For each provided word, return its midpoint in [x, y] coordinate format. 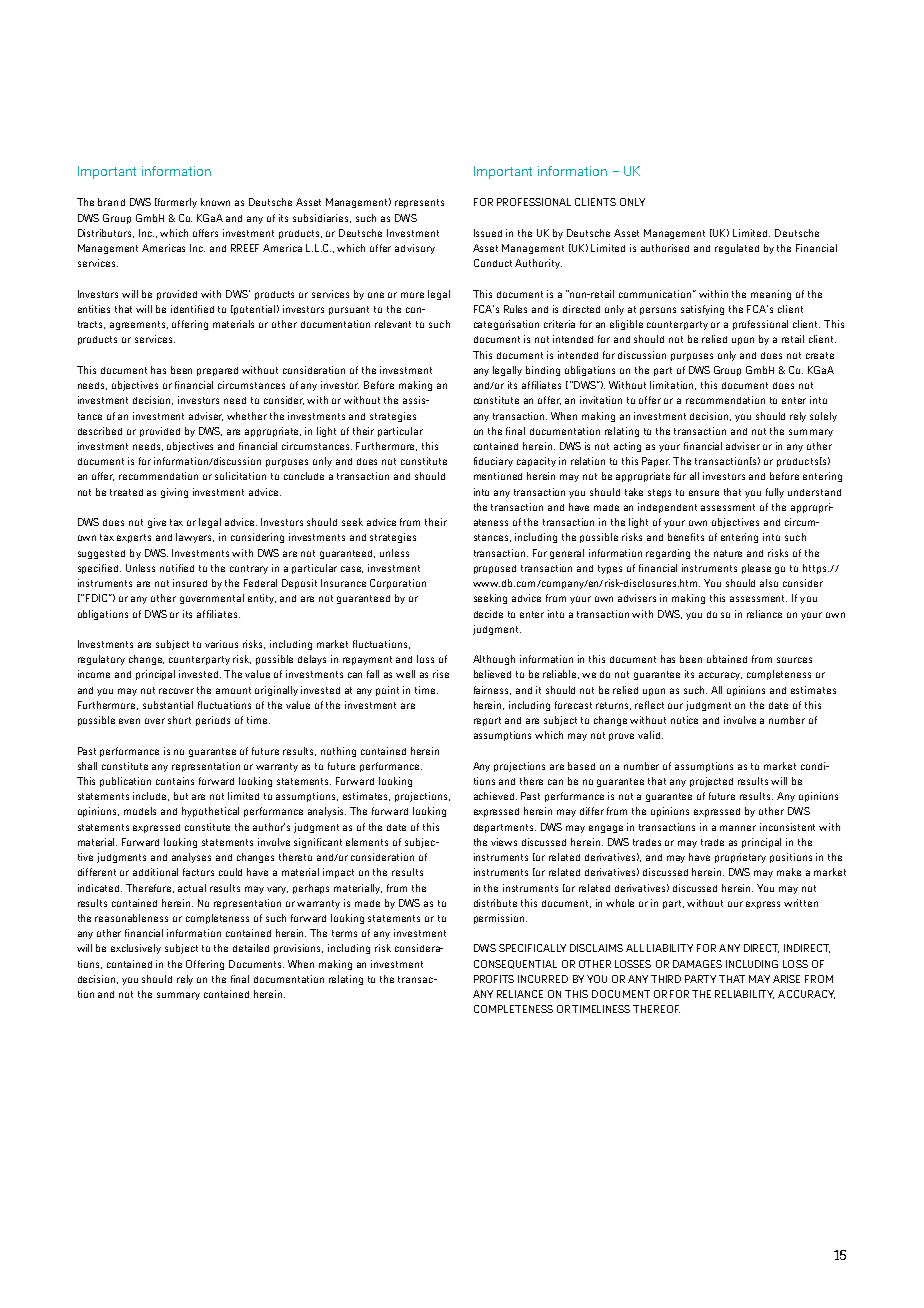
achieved [495, 796]
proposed [495, 569]
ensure [704, 493]
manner [738, 828]
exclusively [136, 949]
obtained [727, 659]
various [221, 644]
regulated [737, 249]
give [157, 523]
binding [543, 371]
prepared [217, 371]
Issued [488, 233]
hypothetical [210, 812]
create [820, 355]
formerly [176, 203]
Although [494, 660]
